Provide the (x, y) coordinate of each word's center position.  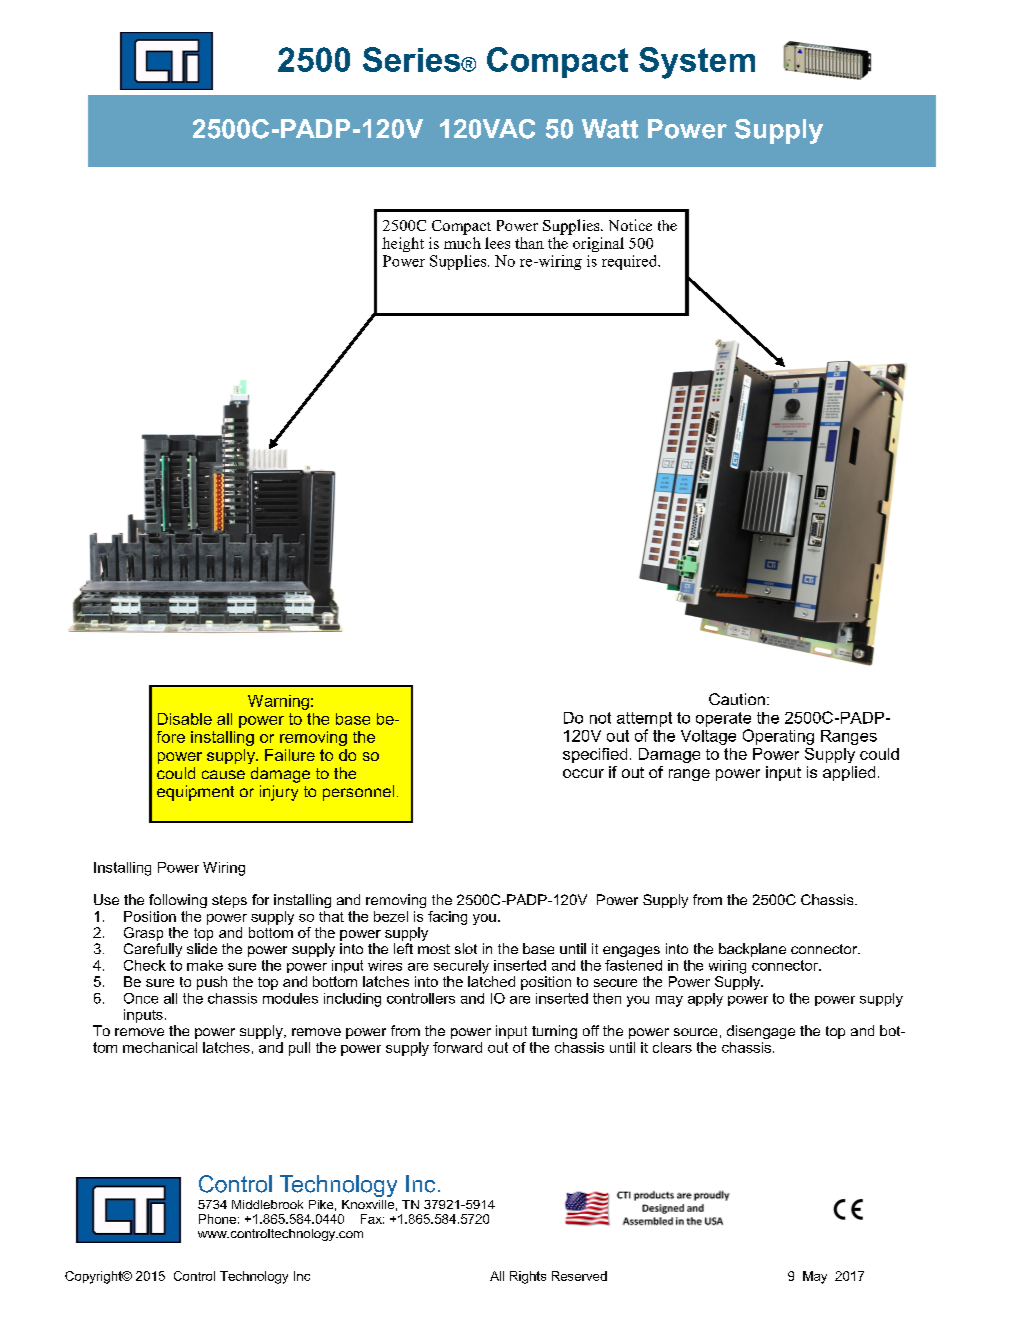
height (403, 244)
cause (223, 774)
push (212, 983)
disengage (761, 1032)
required (631, 262)
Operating (778, 737)
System (697, 63)
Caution (737, 699)
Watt (610, 129)
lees (497, 243)
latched (491, 981)
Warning (278, 702)
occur (583, 773)
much (462, 241)
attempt (644, 719)
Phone (217, 1219)
